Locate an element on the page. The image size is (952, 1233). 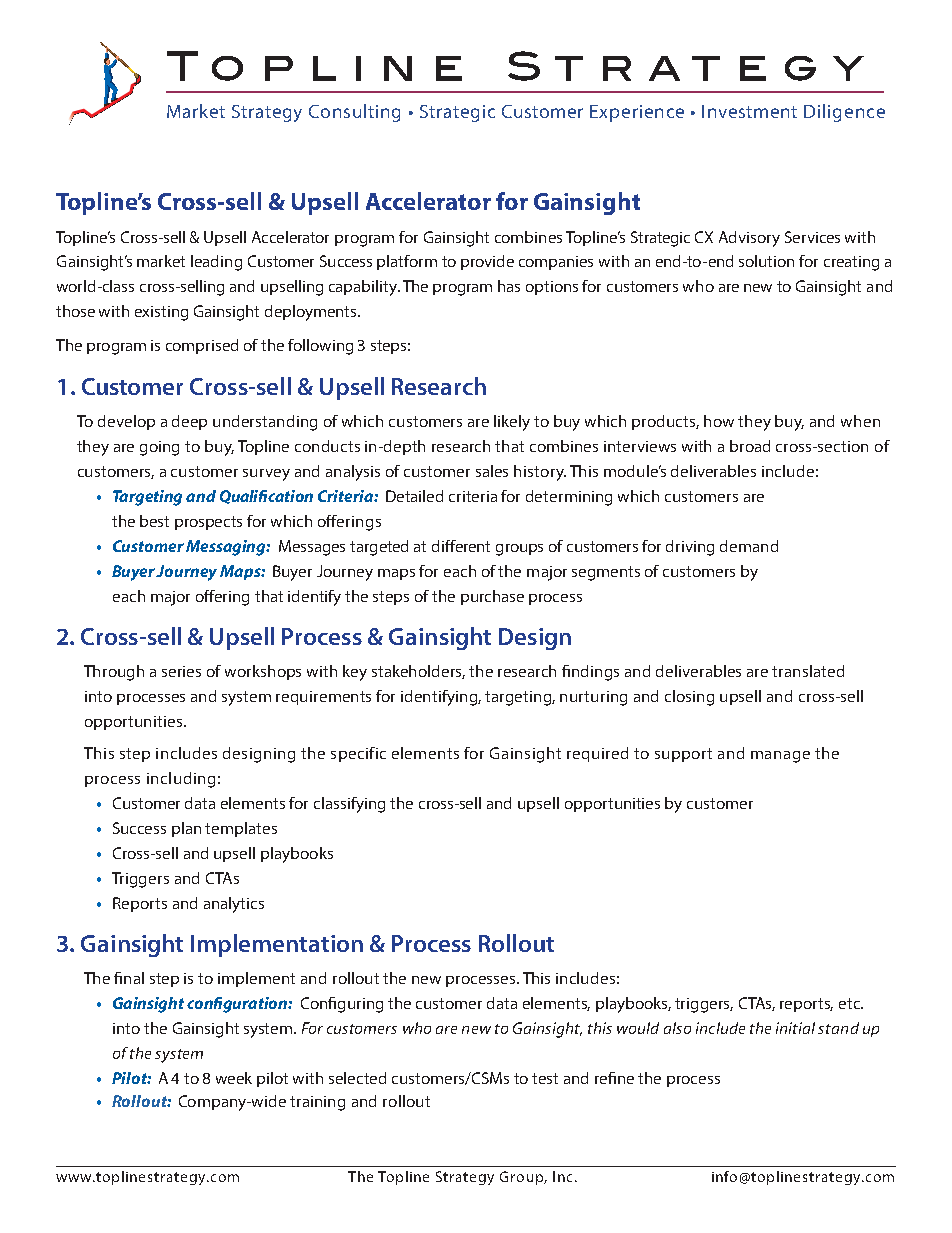
manage is located at coordinates (780, 757).
